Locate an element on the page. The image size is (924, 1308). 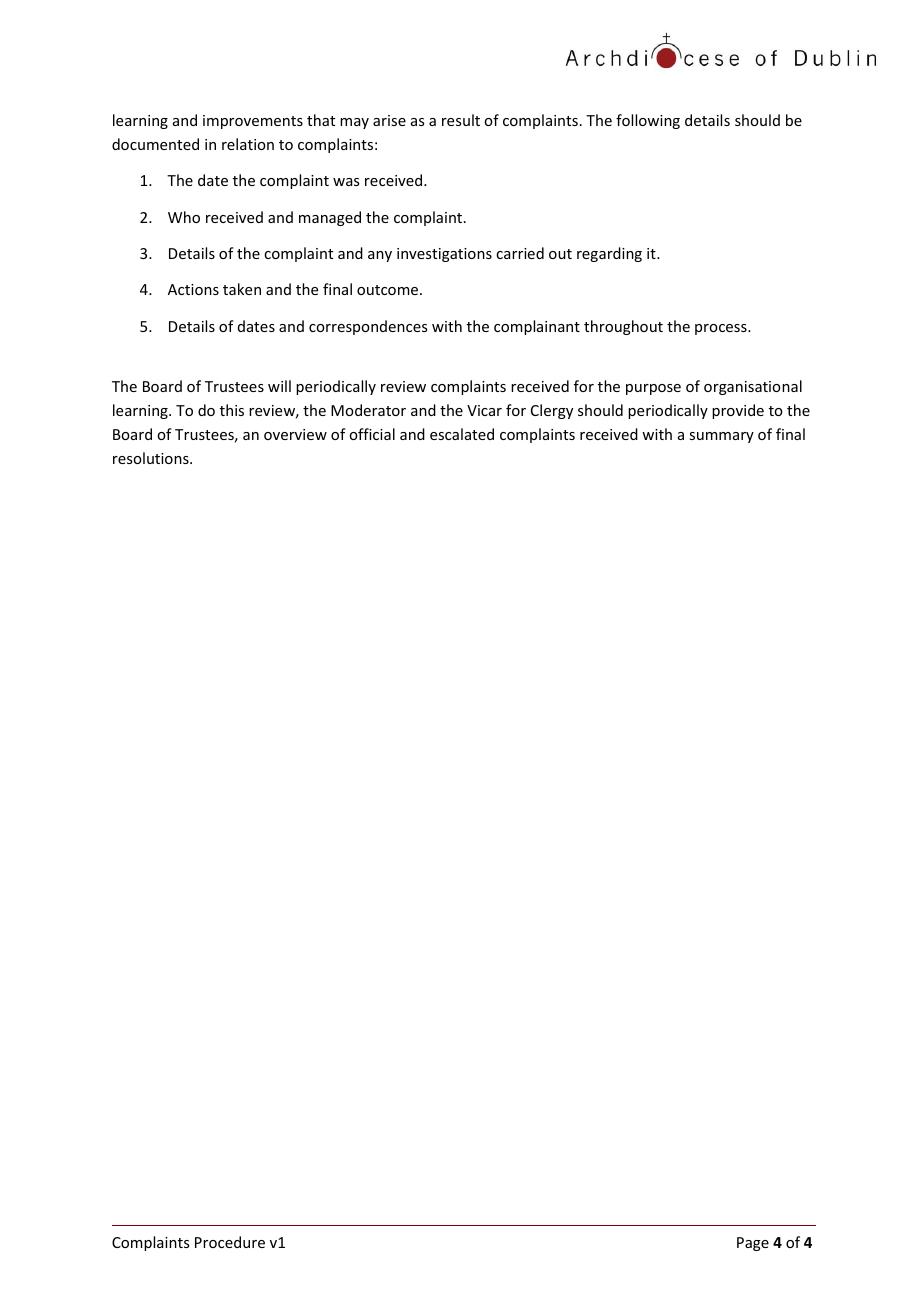
summary is located at coordinates (721, 437).
